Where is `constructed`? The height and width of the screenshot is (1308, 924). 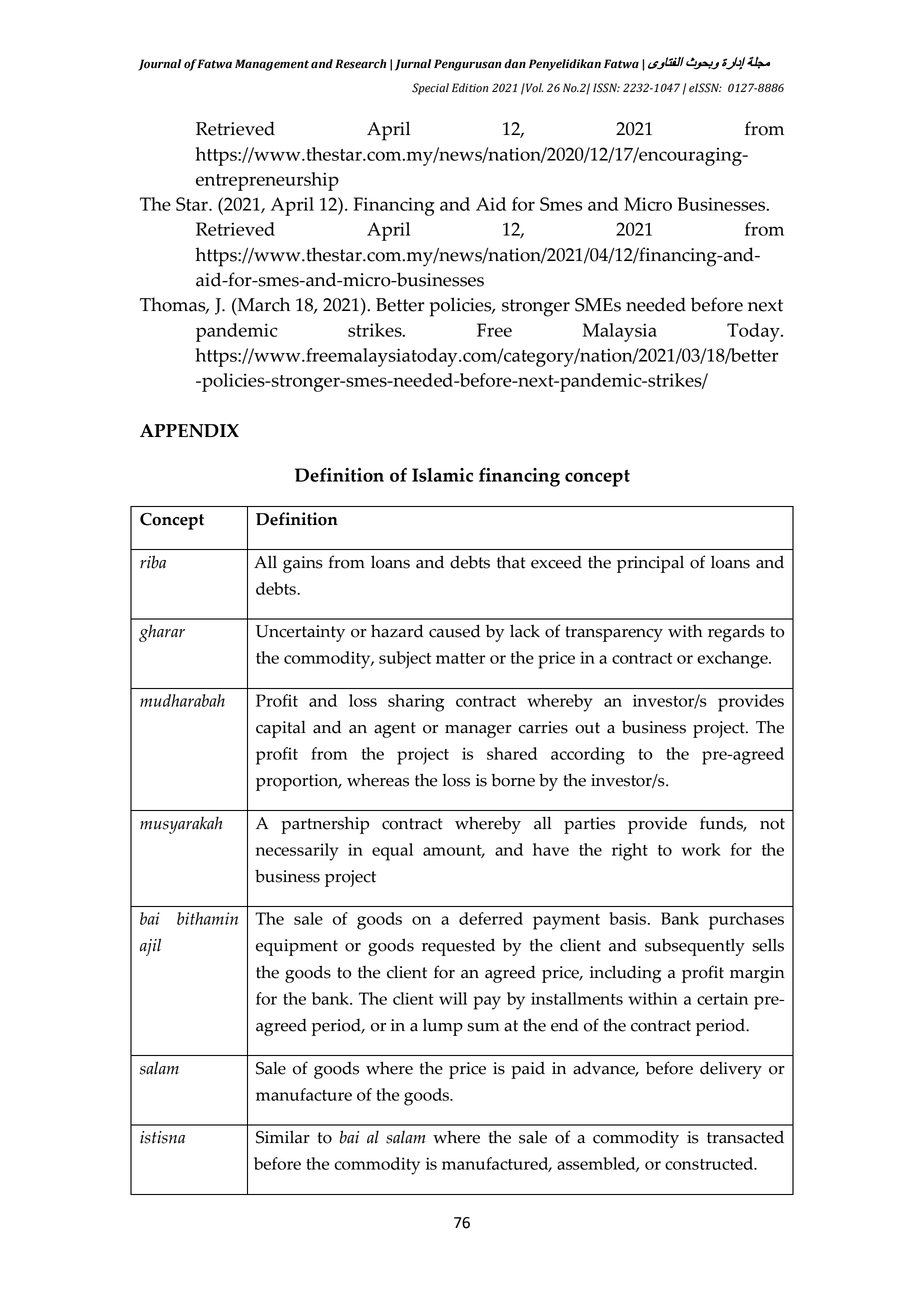
constructed is located at coordinates (710, 1163).
